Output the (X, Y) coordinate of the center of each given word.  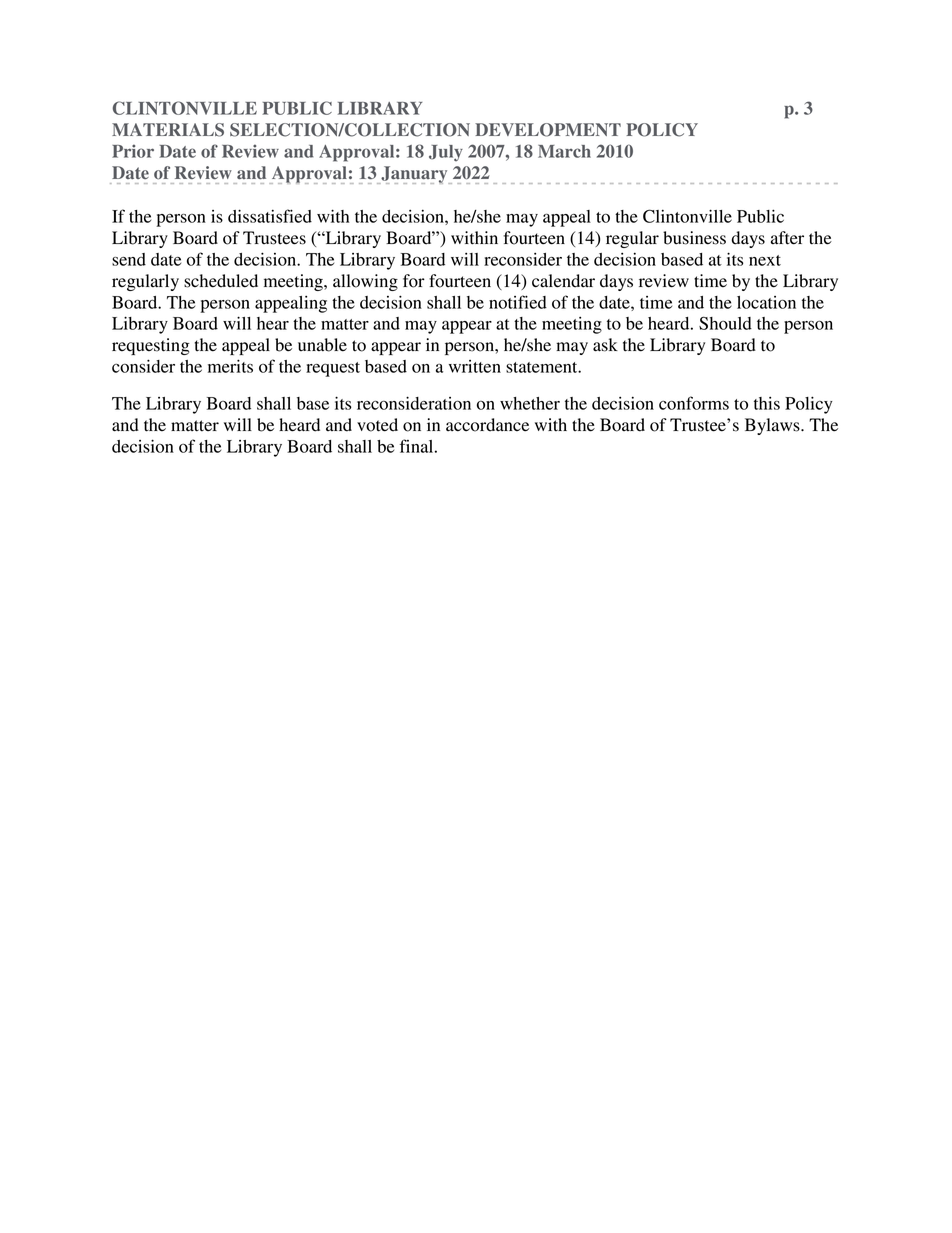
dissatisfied (270, 216)
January (414, 175)
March (564, 151)
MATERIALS (168, 130)
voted (377, 425)
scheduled (221, 281)
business (694, 238)
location (766, 302)
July (446, 153)
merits (230, 366)
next (765, 260)
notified (518, 302)
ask (605, 345)
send (129, 259)
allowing (365, 282)
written (475, 366)
